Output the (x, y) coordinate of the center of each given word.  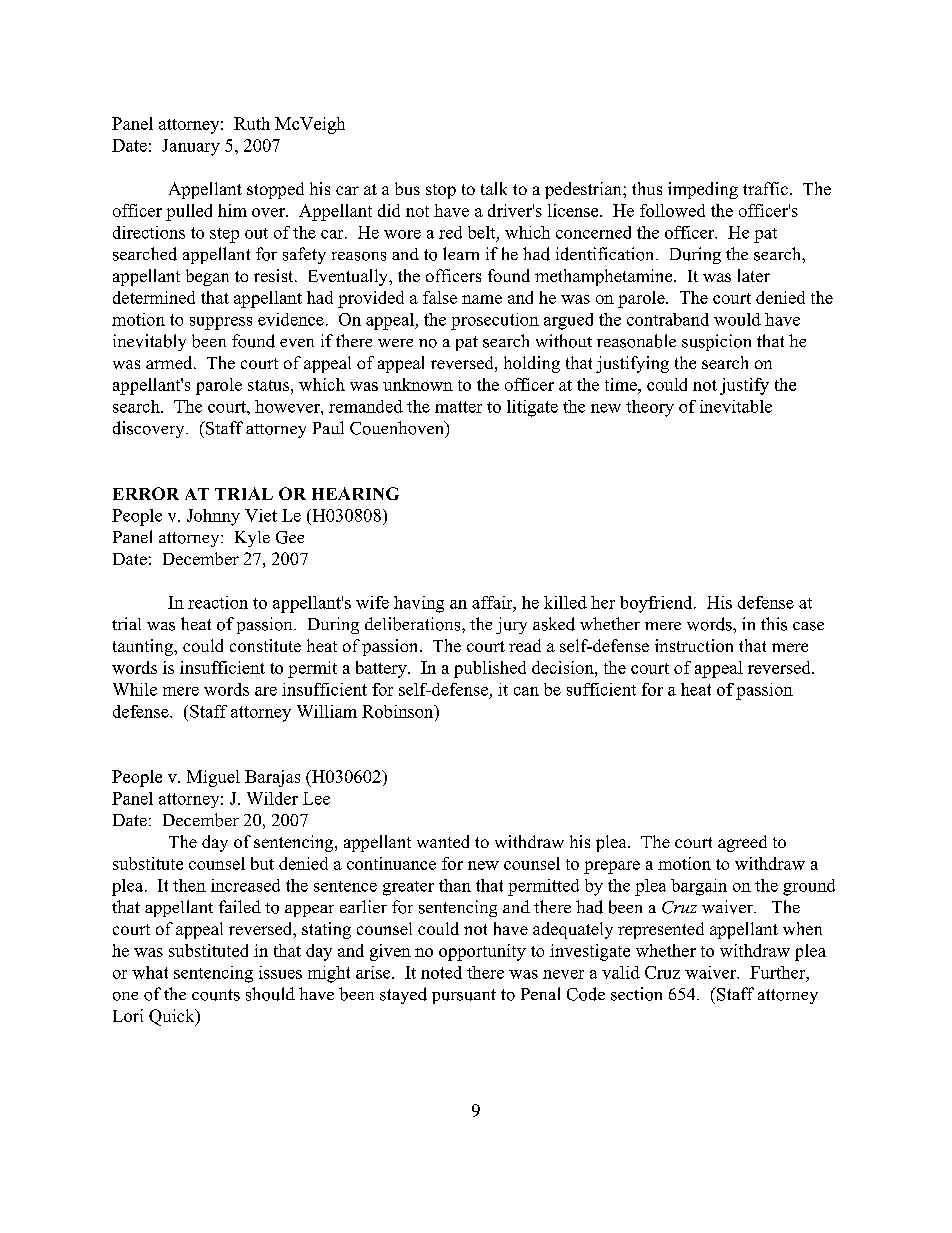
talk (494, 188)
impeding (703, 190)
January (191, 147)
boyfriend (657, 604)
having (419, 604)
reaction (218, 602)
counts (216, 995)
